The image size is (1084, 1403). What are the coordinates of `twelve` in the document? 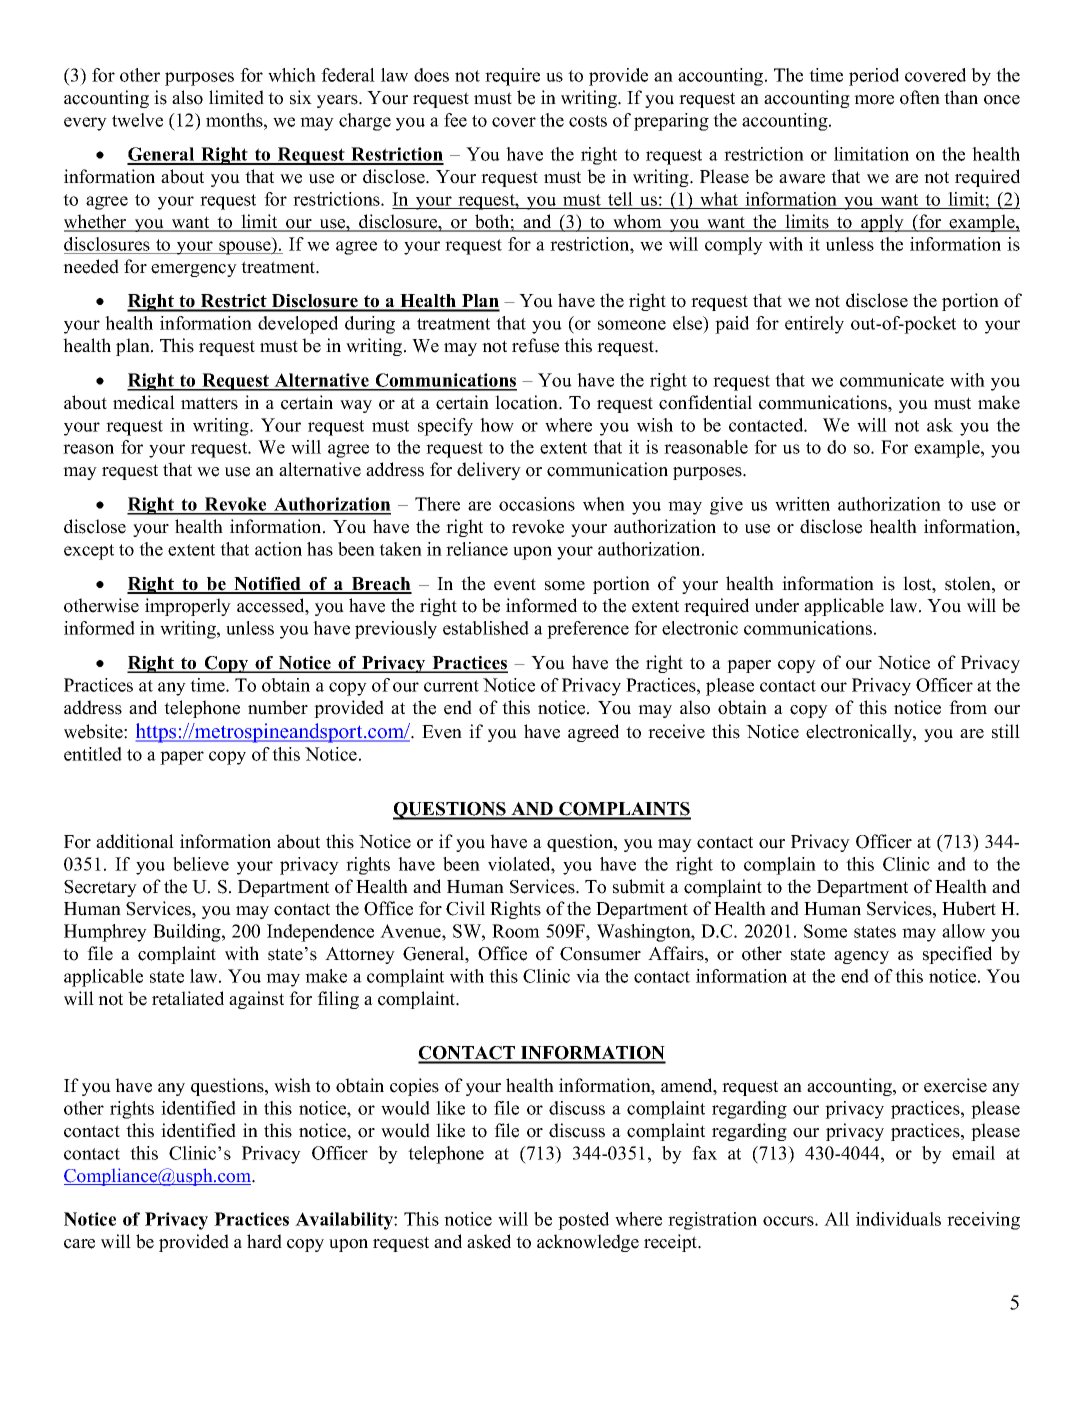 It's located at (137, 120).
